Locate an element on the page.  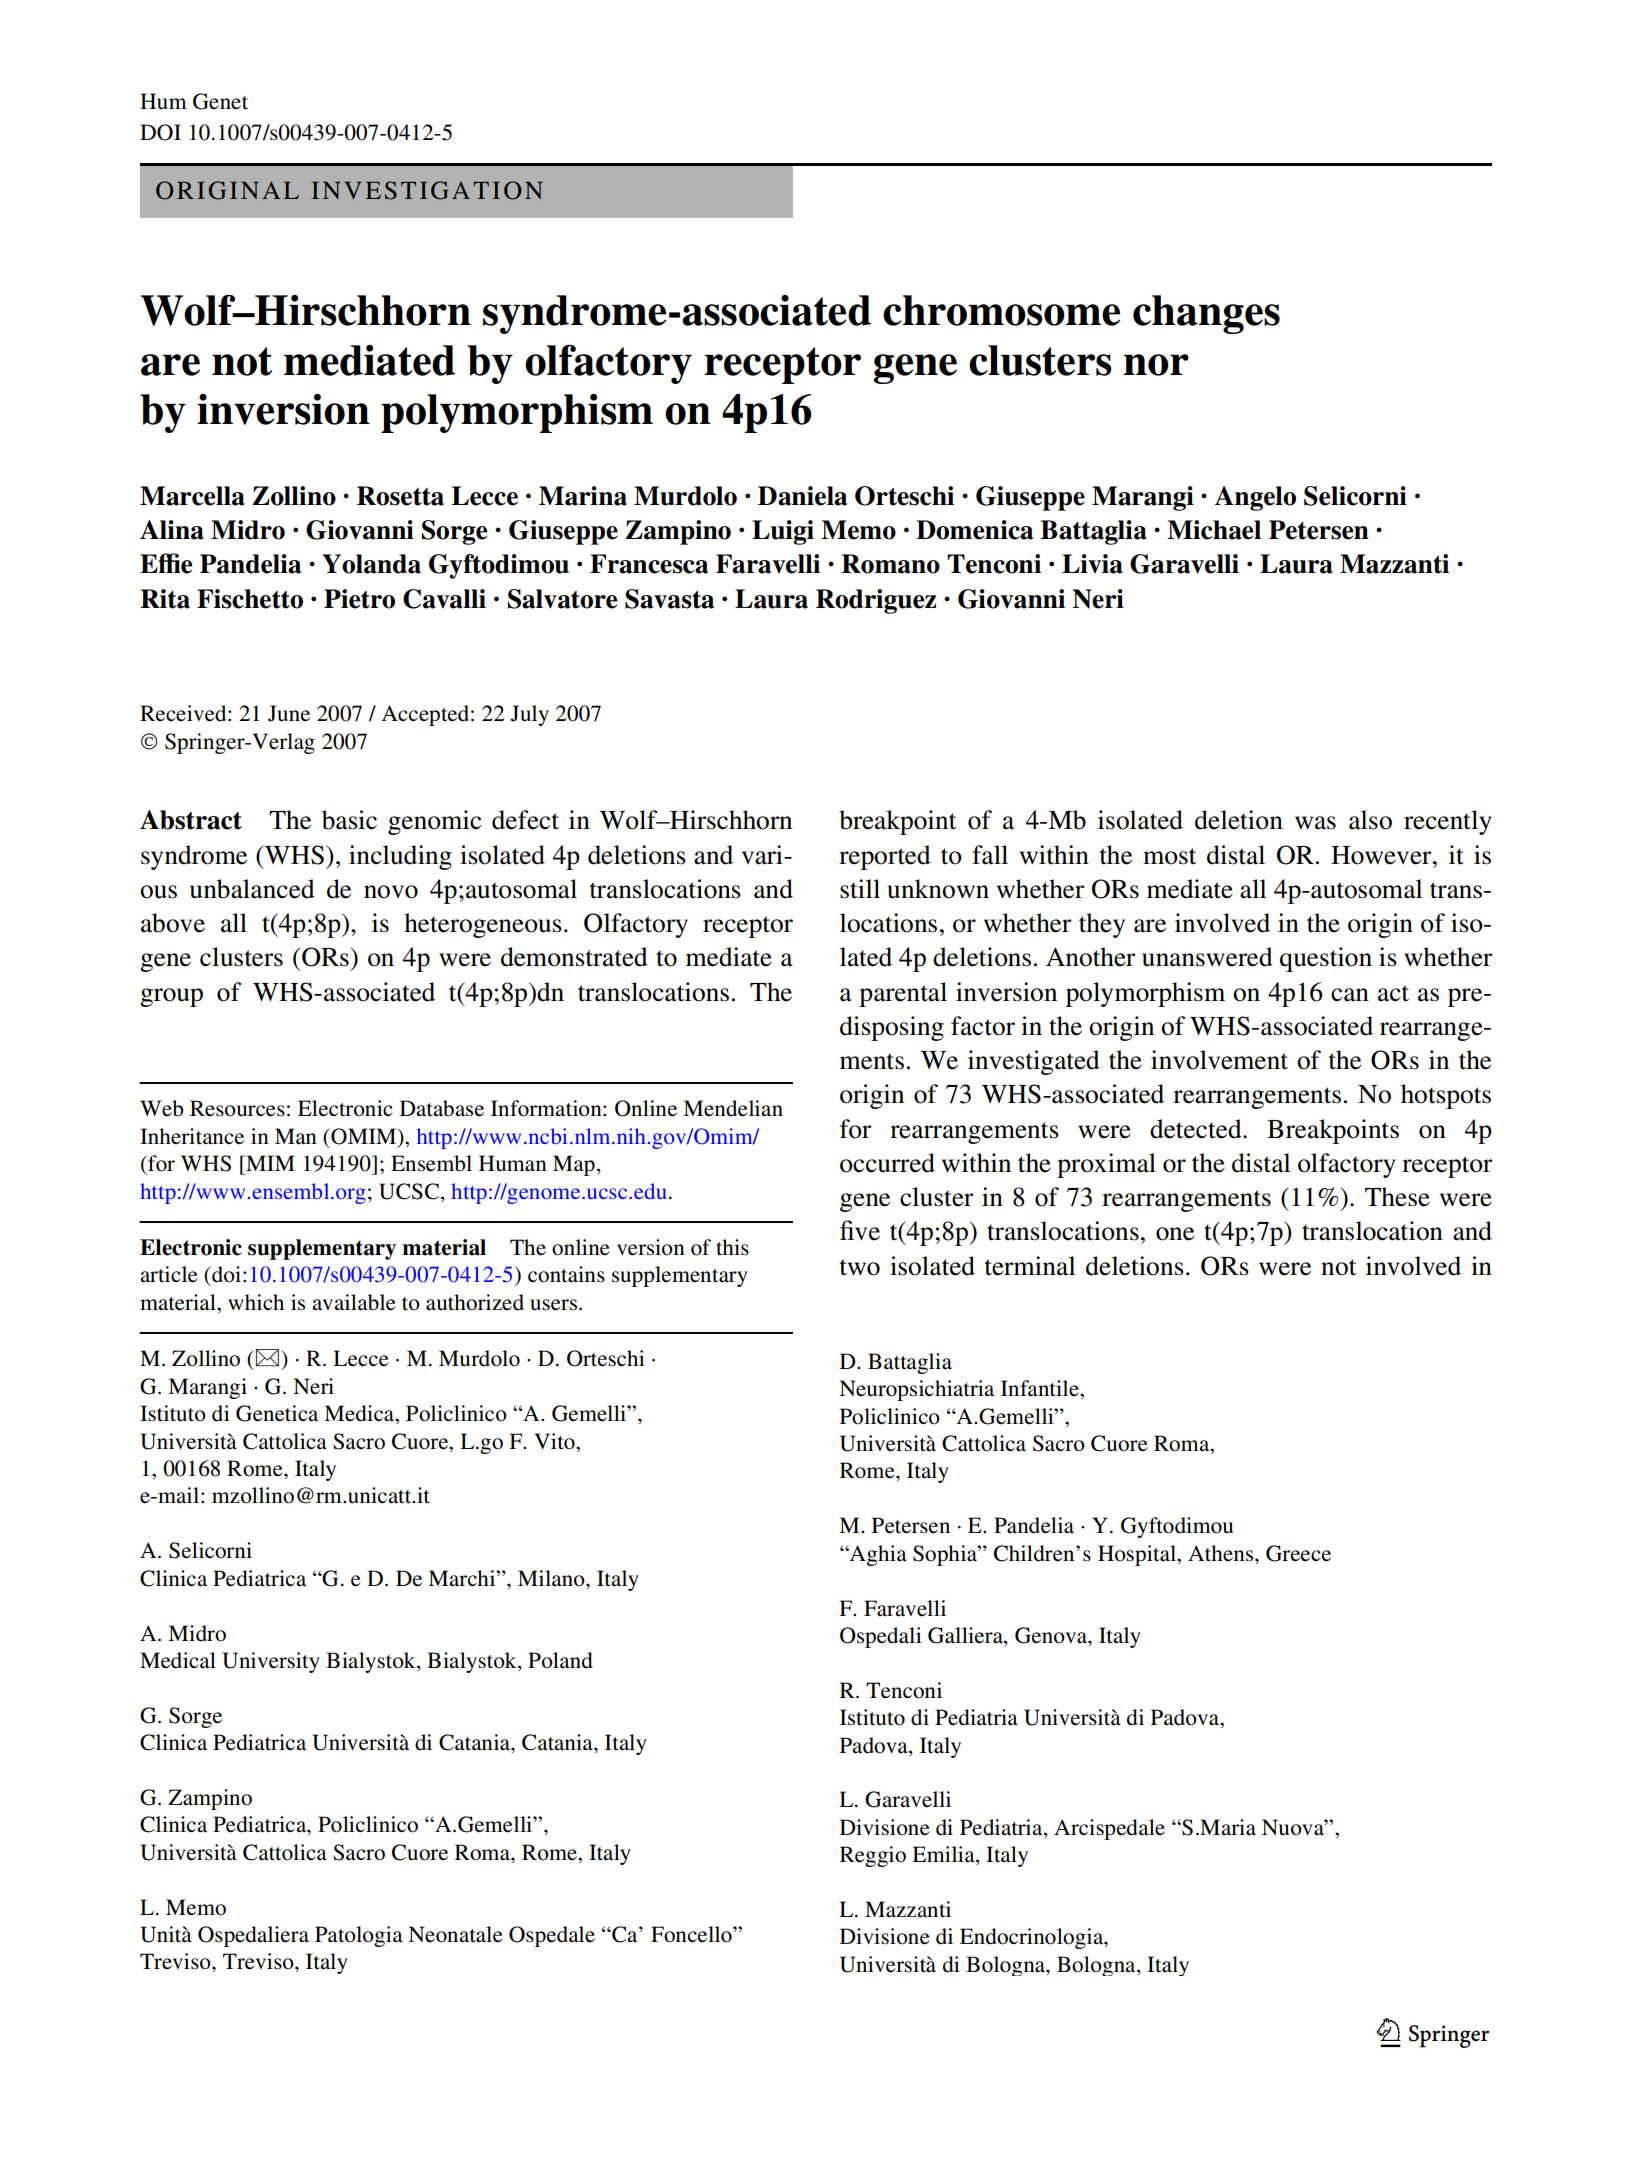
basic is located at coordinates (349, 820).
